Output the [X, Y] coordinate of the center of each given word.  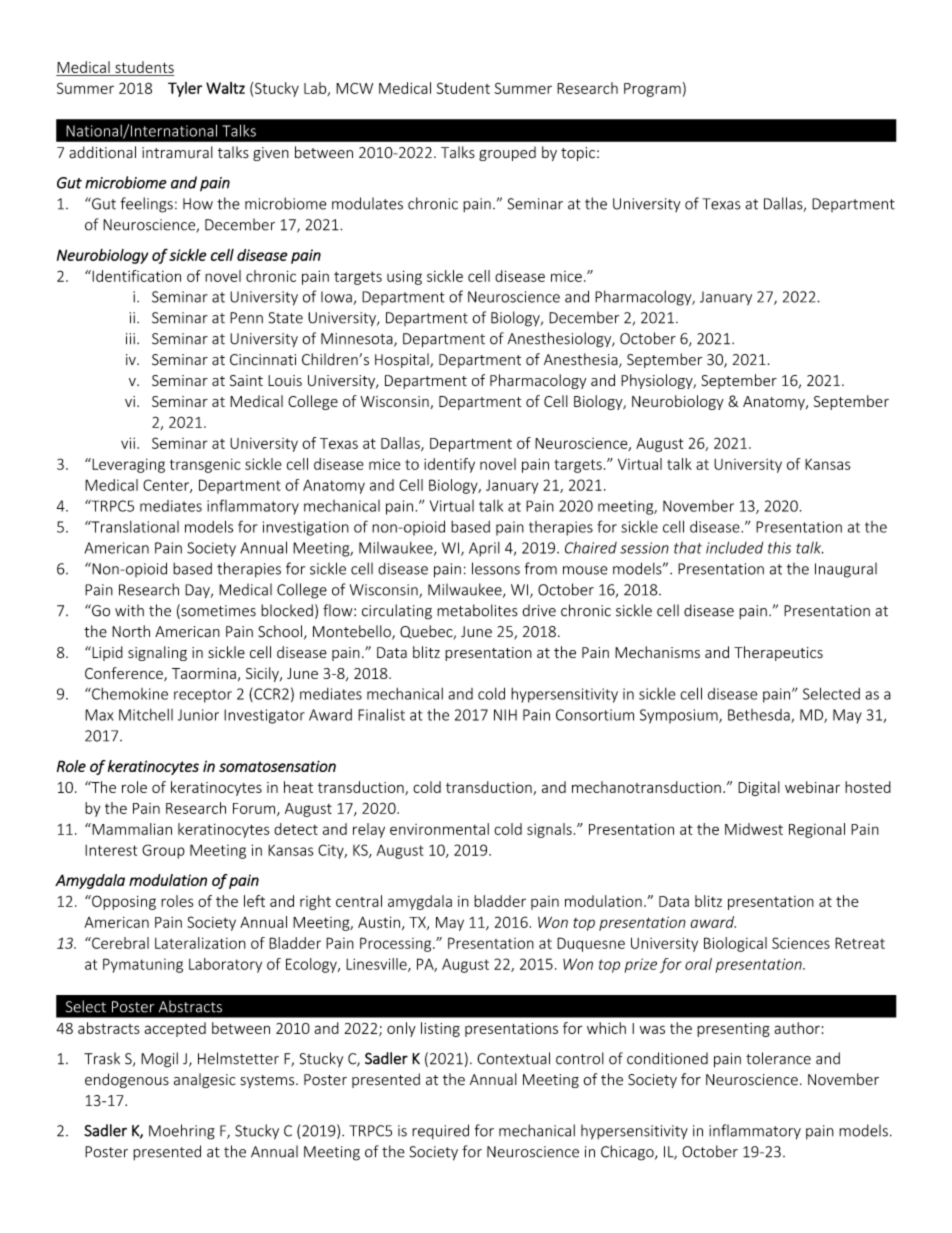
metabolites [477, 610]
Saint [246, 380]
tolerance [778, 1058]
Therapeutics [778, 653]
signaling [157, 653]
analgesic [205, 1080]
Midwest [754, 829]
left [254, 901]
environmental [439, 829]
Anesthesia [582, 360]
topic [578, 154]
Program [652, 90]
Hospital [403, 360]
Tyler [185, 89]
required [440, 1131]
